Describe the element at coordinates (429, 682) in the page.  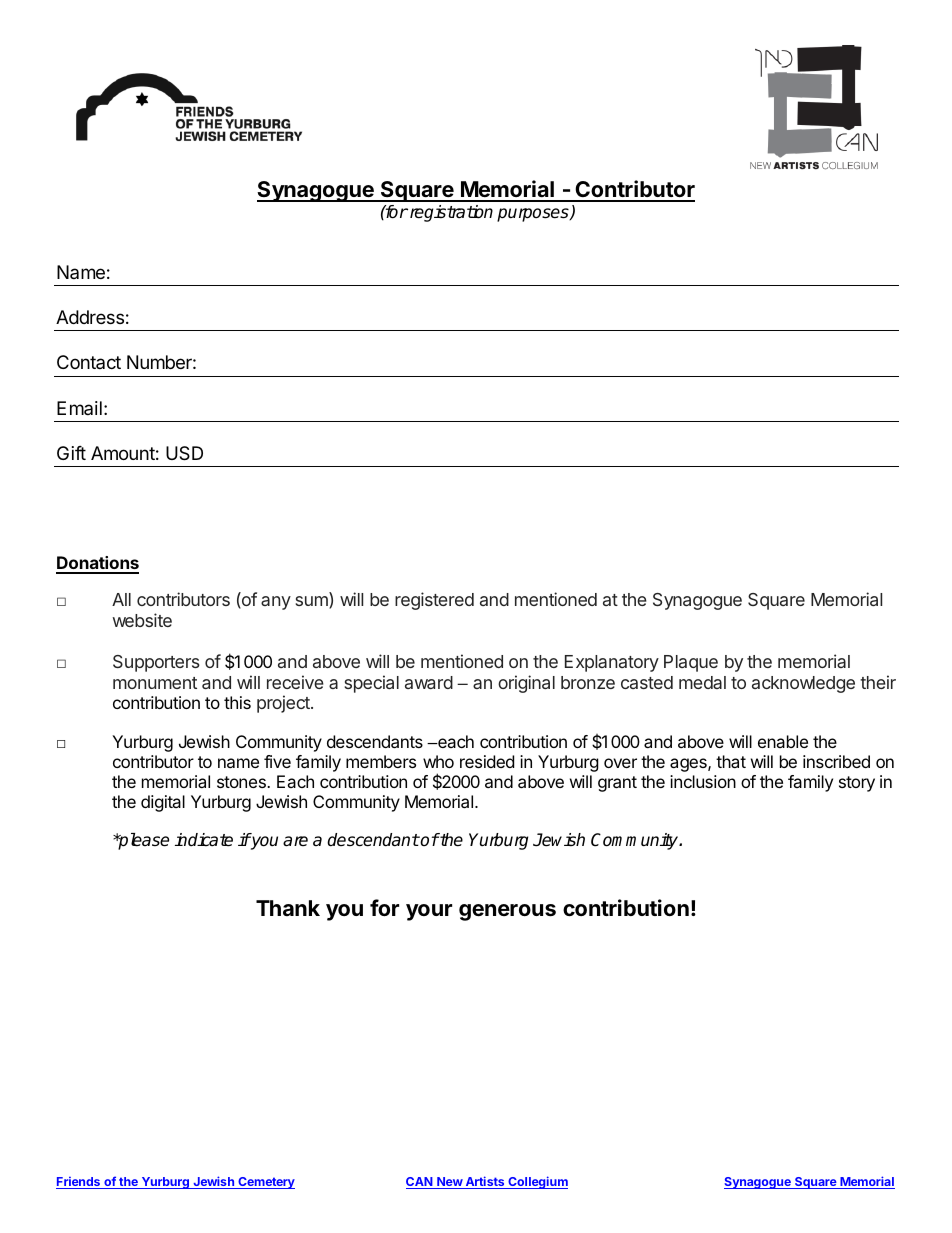
I see `award` at that location.
